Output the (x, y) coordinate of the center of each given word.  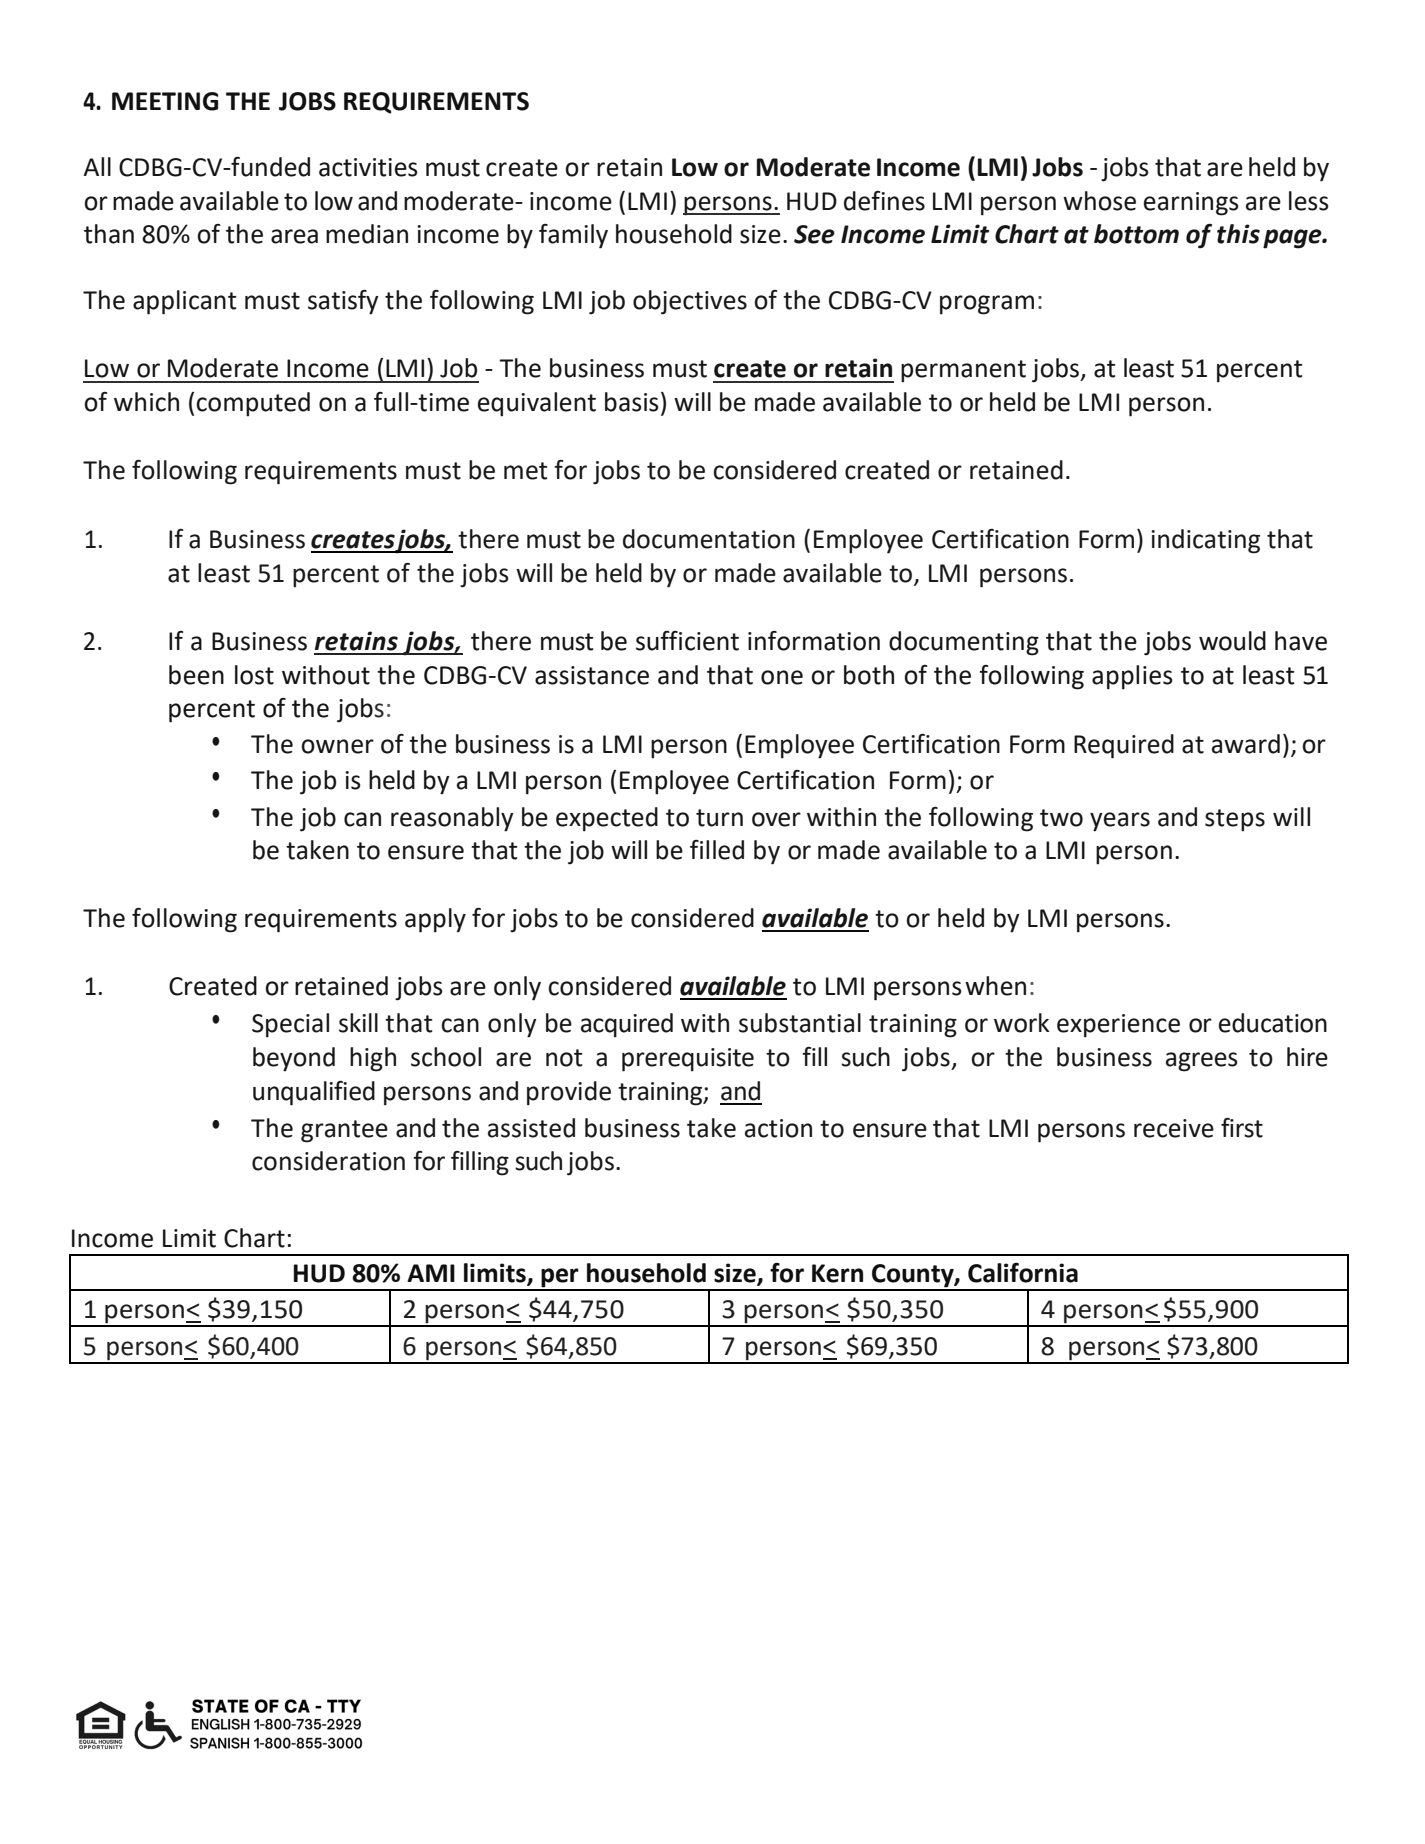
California (1023, 1273)
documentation (709, 539)
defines (884, 201)
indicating (1205, 541)
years (1120, 822)
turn (719, 818)
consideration (328, 1161)
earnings (1191, 204)
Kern (837, 1273)
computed (253, 404)
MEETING (165, 101)
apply (435, 920)
